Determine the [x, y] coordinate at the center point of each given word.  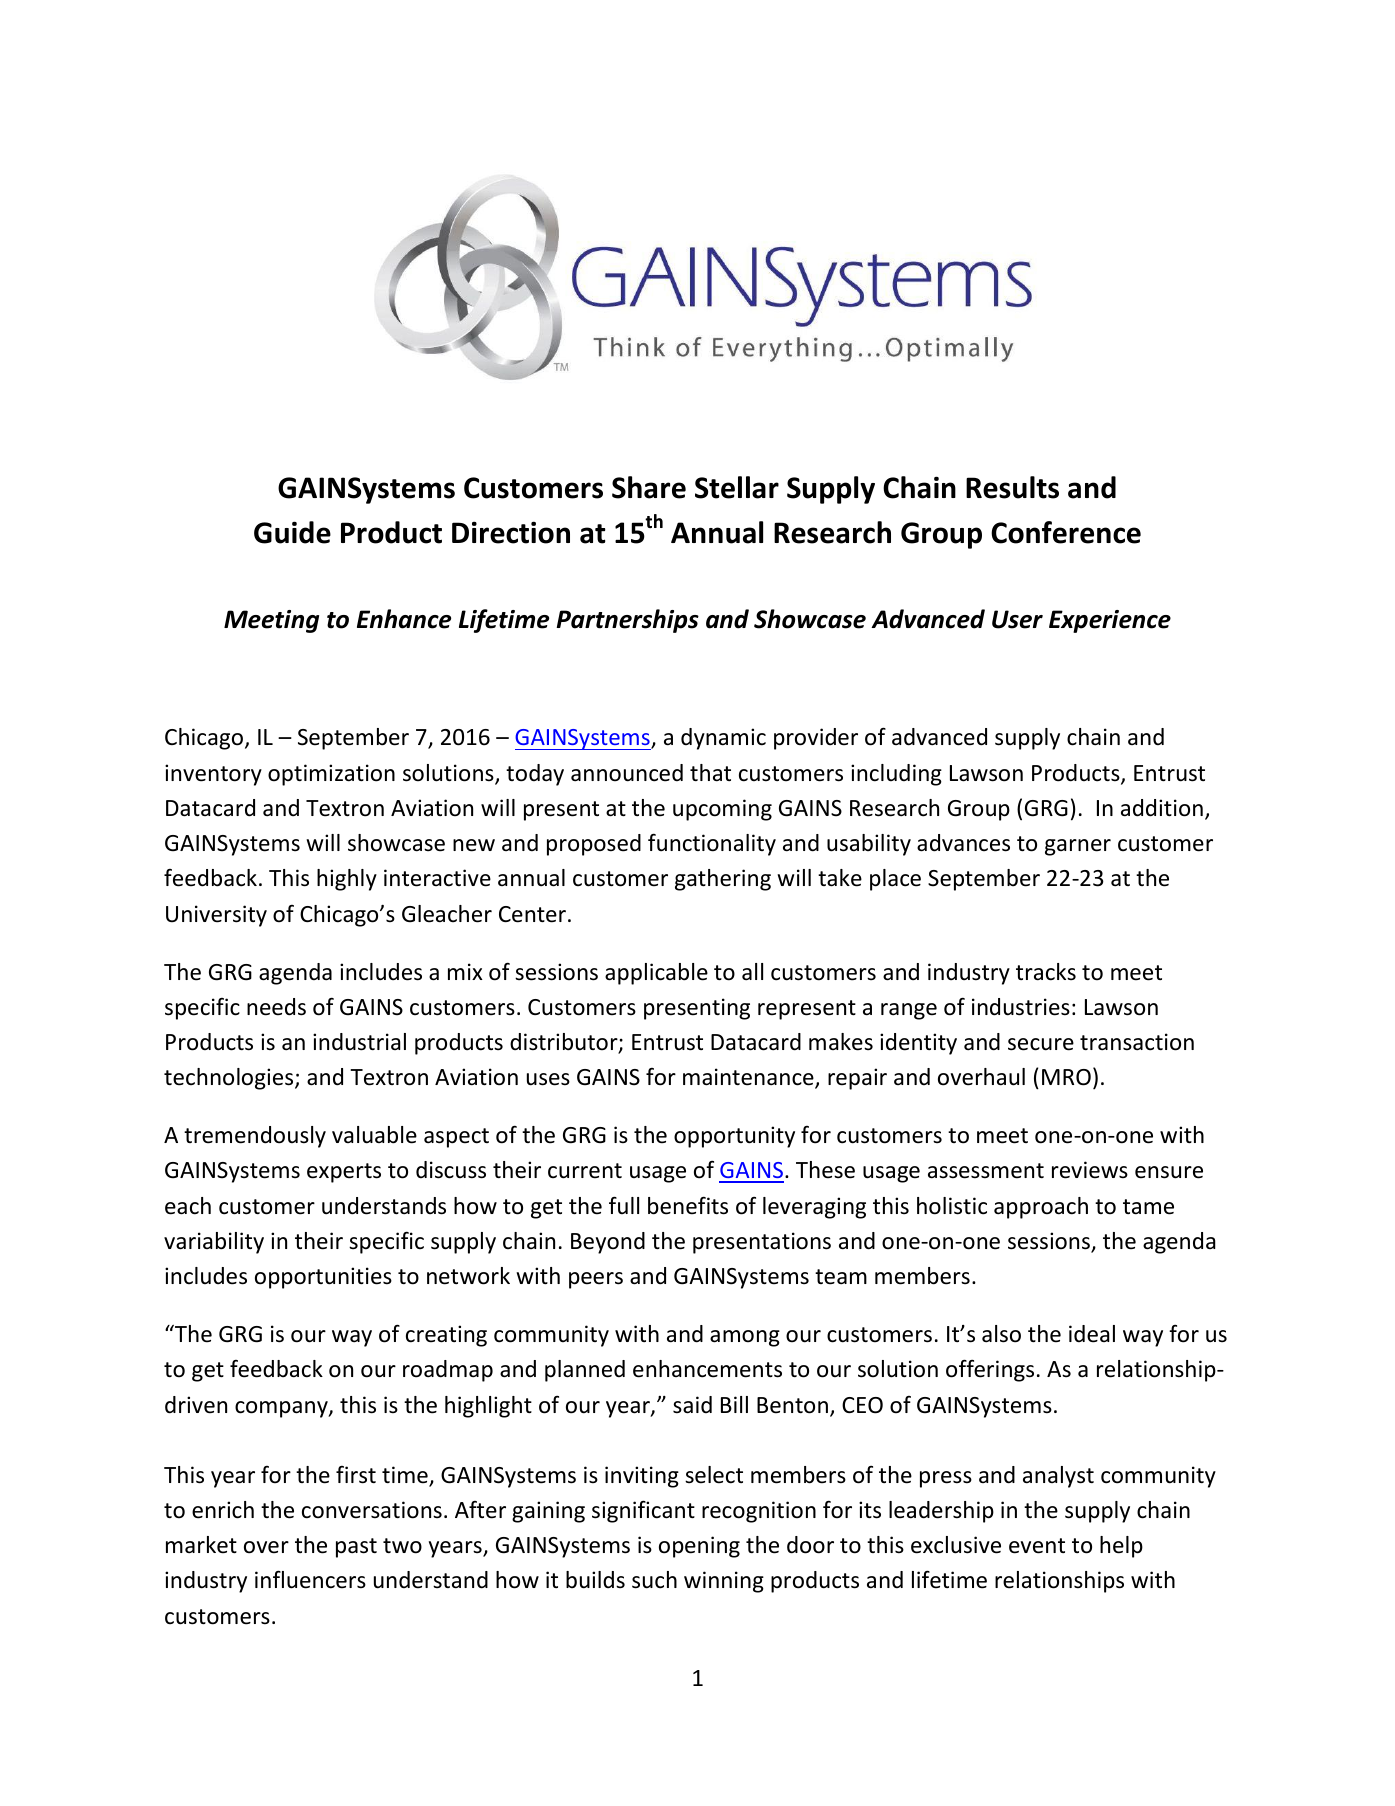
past [356, 1548]
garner [1078, 847]
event [1037, 1546]
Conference [1066, 532]
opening [699, 1547]
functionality [712, 844]
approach [1041, 1208]
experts [344, 1173]
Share [649, 487]
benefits [688, 1205]
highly [347, 880]
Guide [292, 532]
